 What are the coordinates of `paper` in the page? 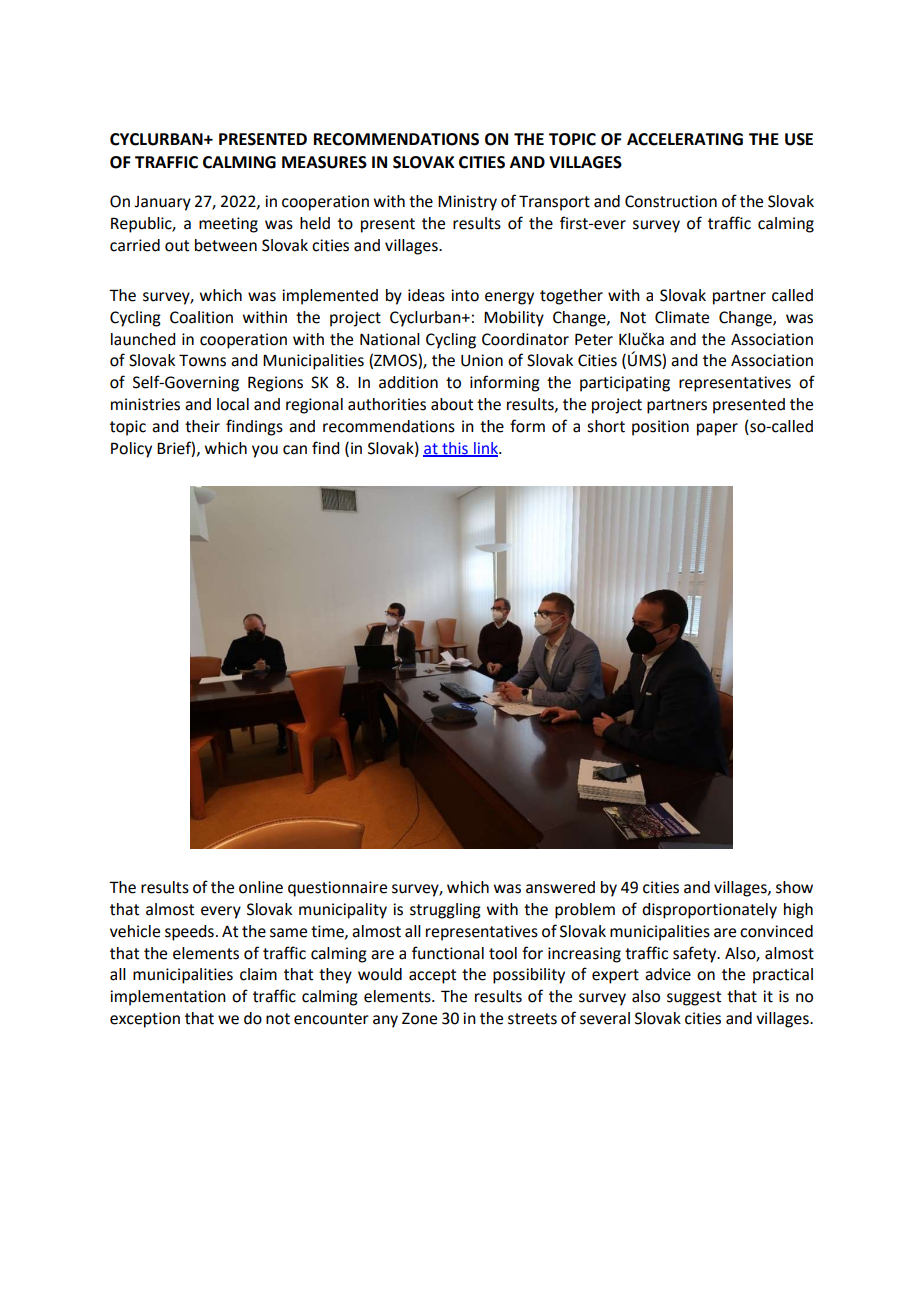 It's located at (717, 429).
